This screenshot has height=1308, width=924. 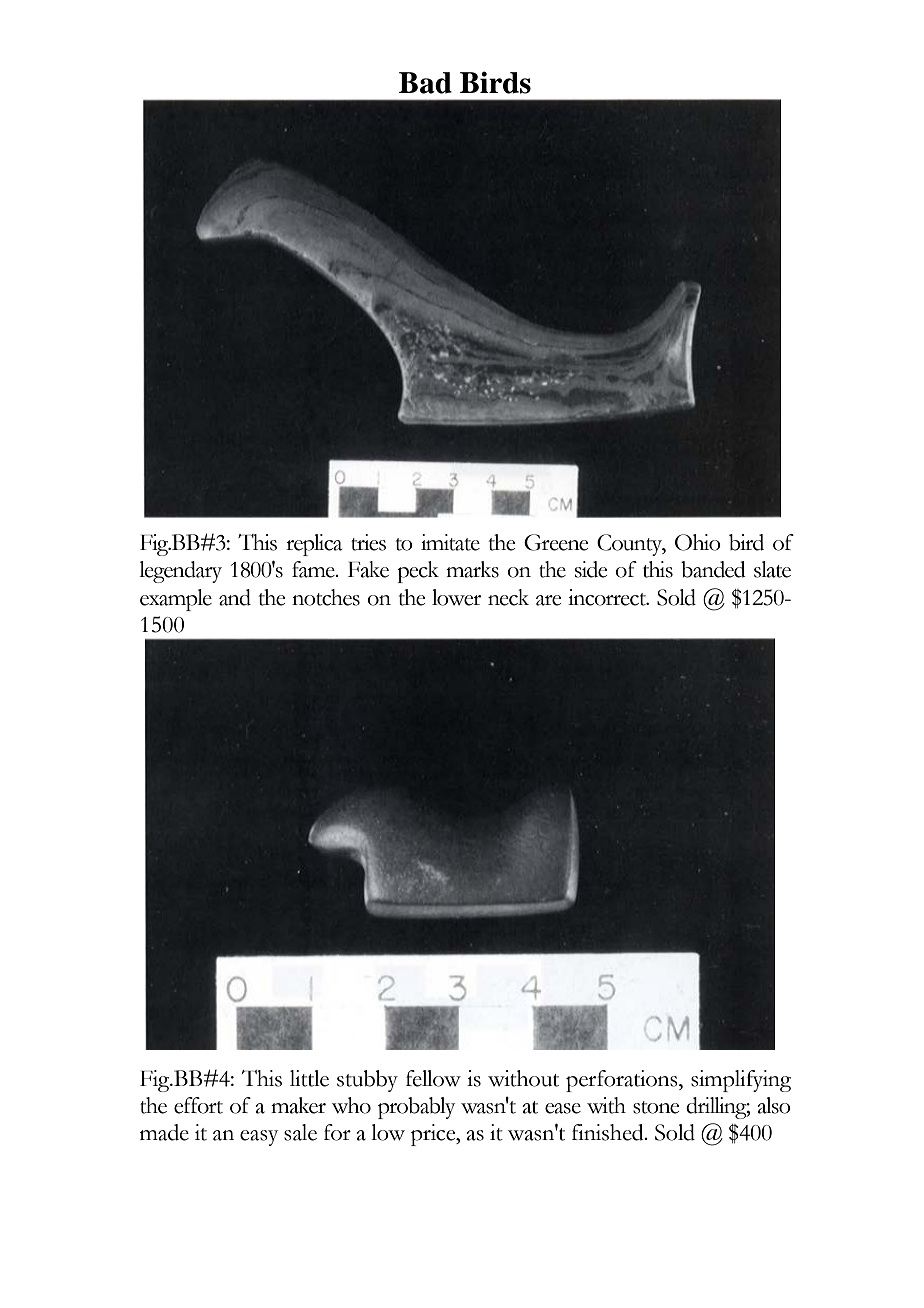 What do you see at coordinates (608, 597) in the screenshot?
I see `incorrect` at bounding box center [608, 597].
